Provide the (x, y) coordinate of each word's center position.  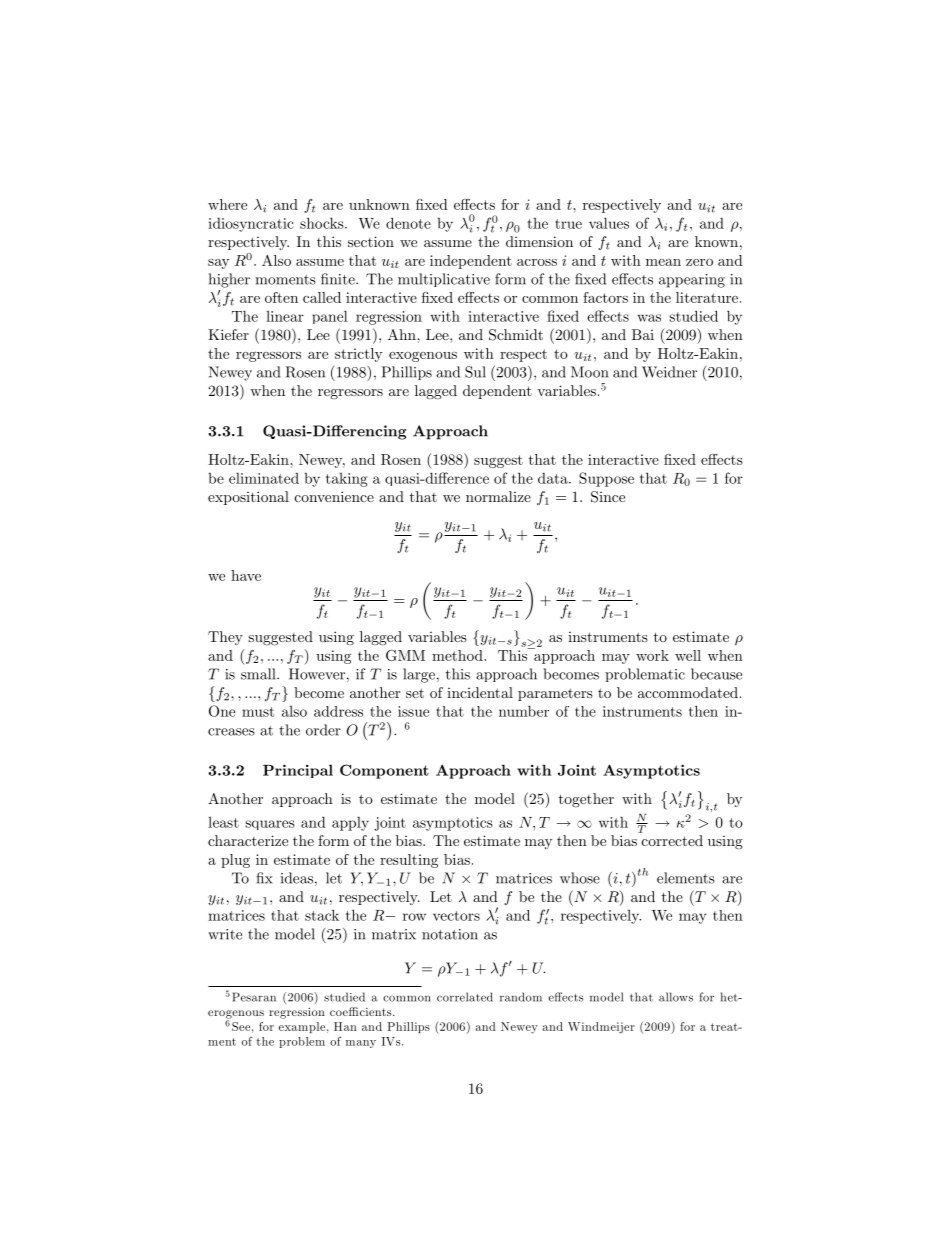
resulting (409, 861)
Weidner (669, 372)
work (652, 655)
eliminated (264, 478)
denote (408, 223)
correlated (465, 997)
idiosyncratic (250, 224)
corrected (672, 840)
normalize (498, 496)
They (225, 638)
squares (270, 825)
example (302, 1027)
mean (663, 262)
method (458, 655)
